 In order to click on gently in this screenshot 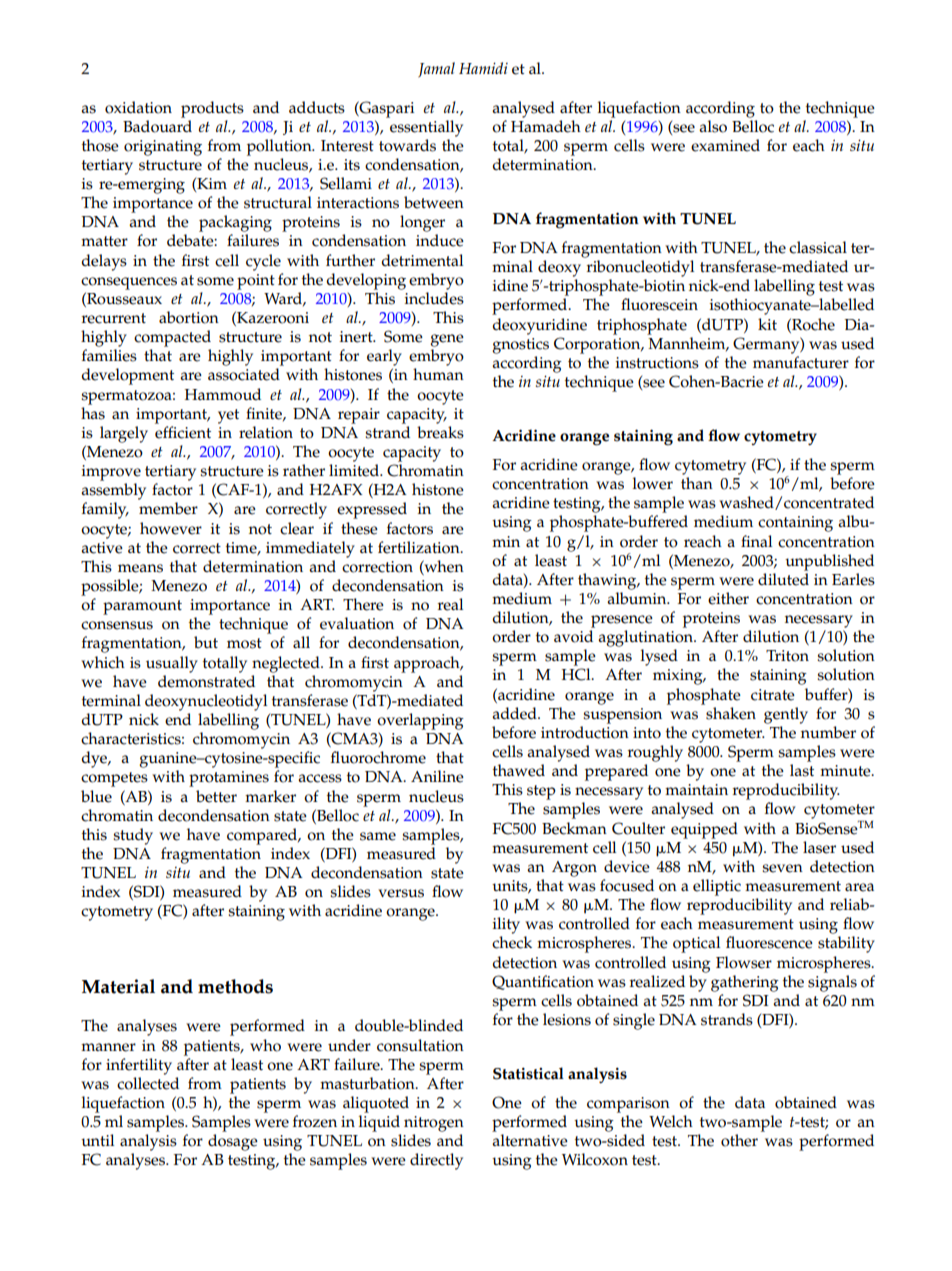, I will do `click(786, 715)`.
